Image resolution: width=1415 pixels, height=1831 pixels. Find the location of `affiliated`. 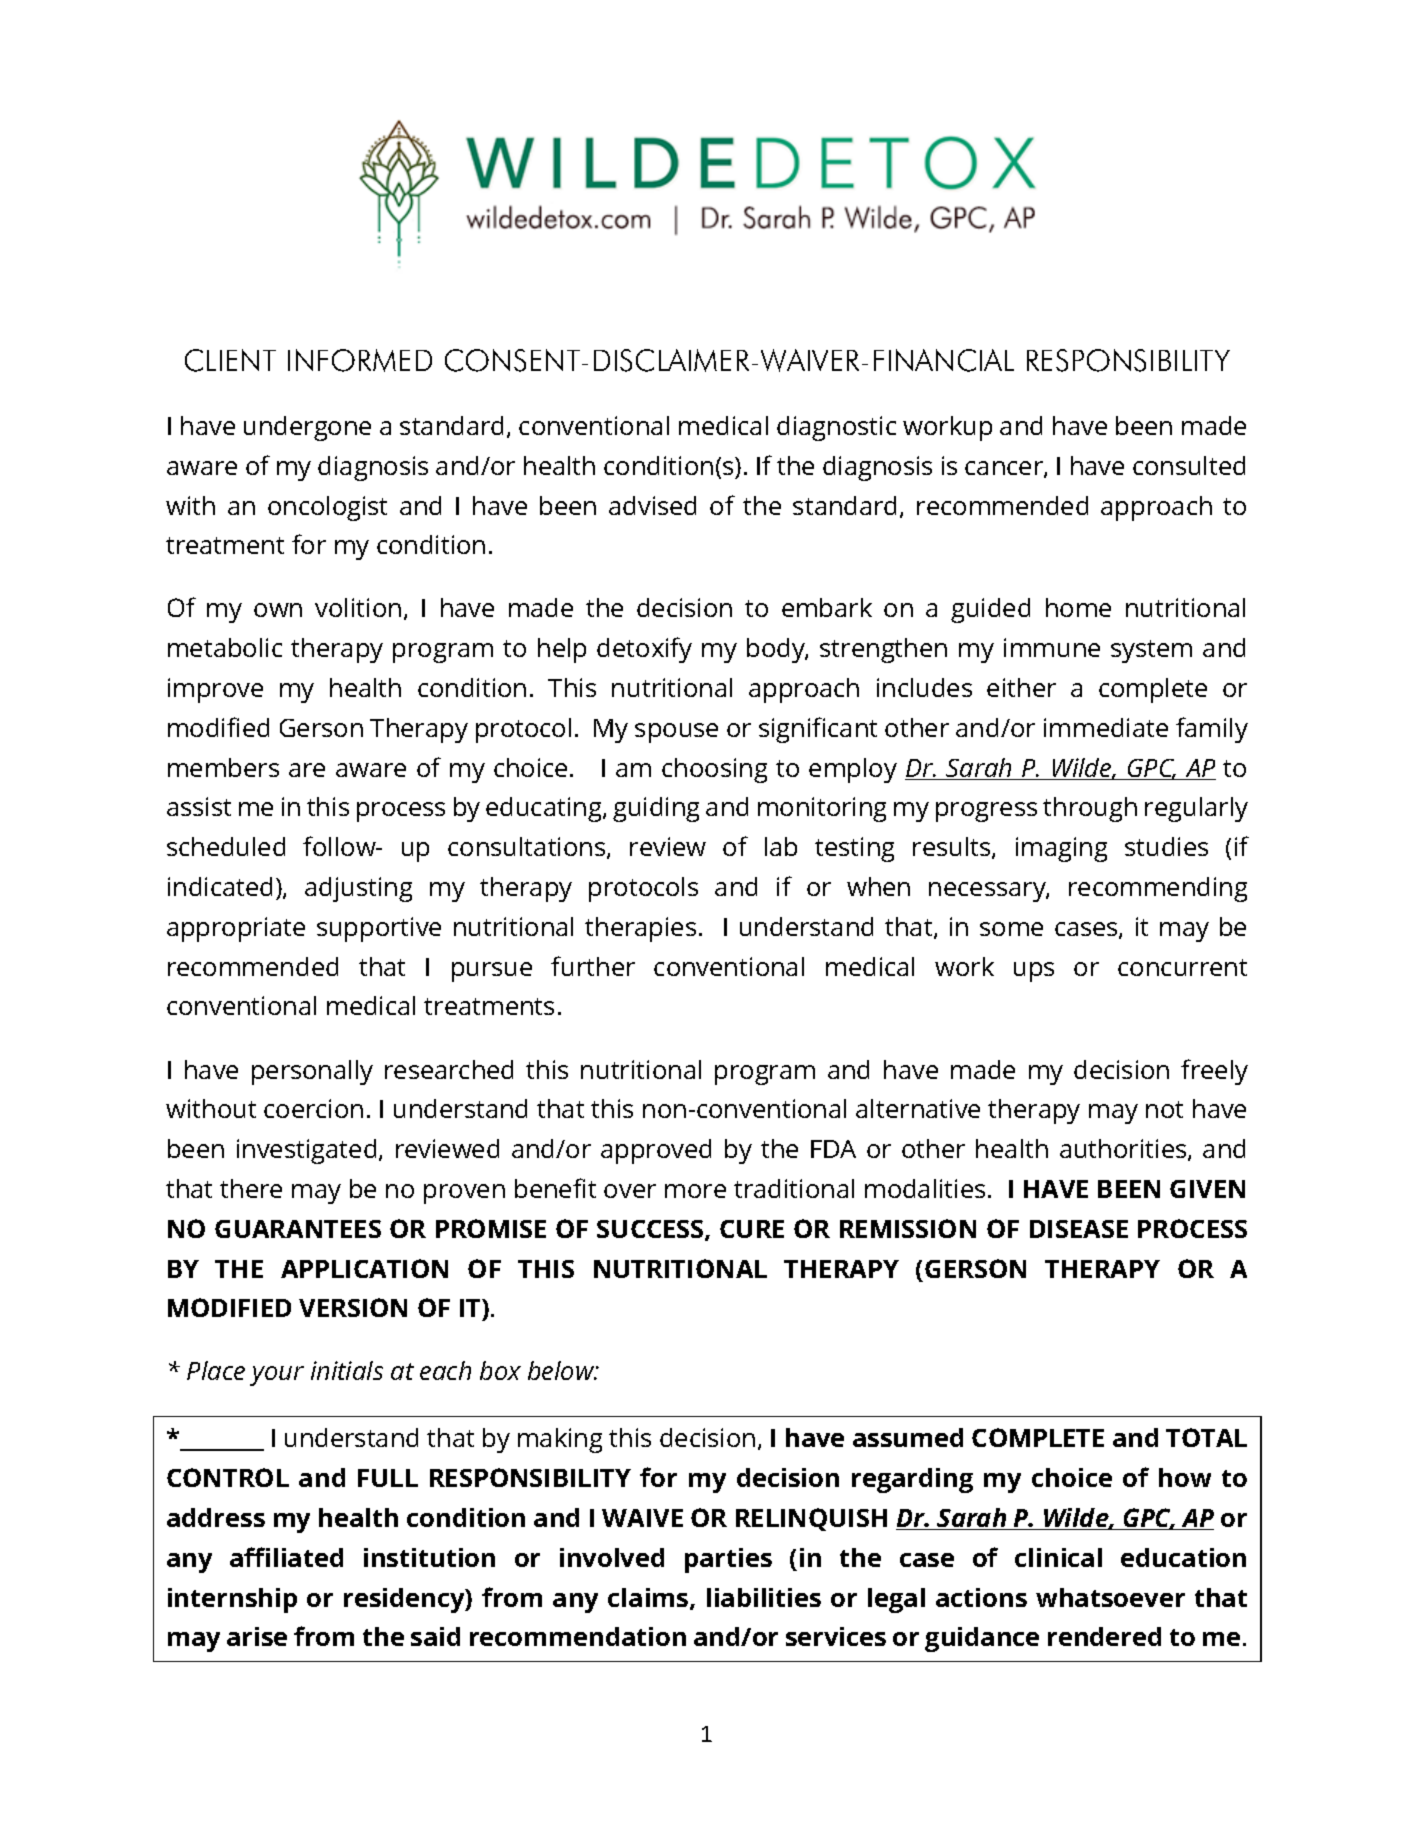

affiliated is located at coordinates (286, 1557).
